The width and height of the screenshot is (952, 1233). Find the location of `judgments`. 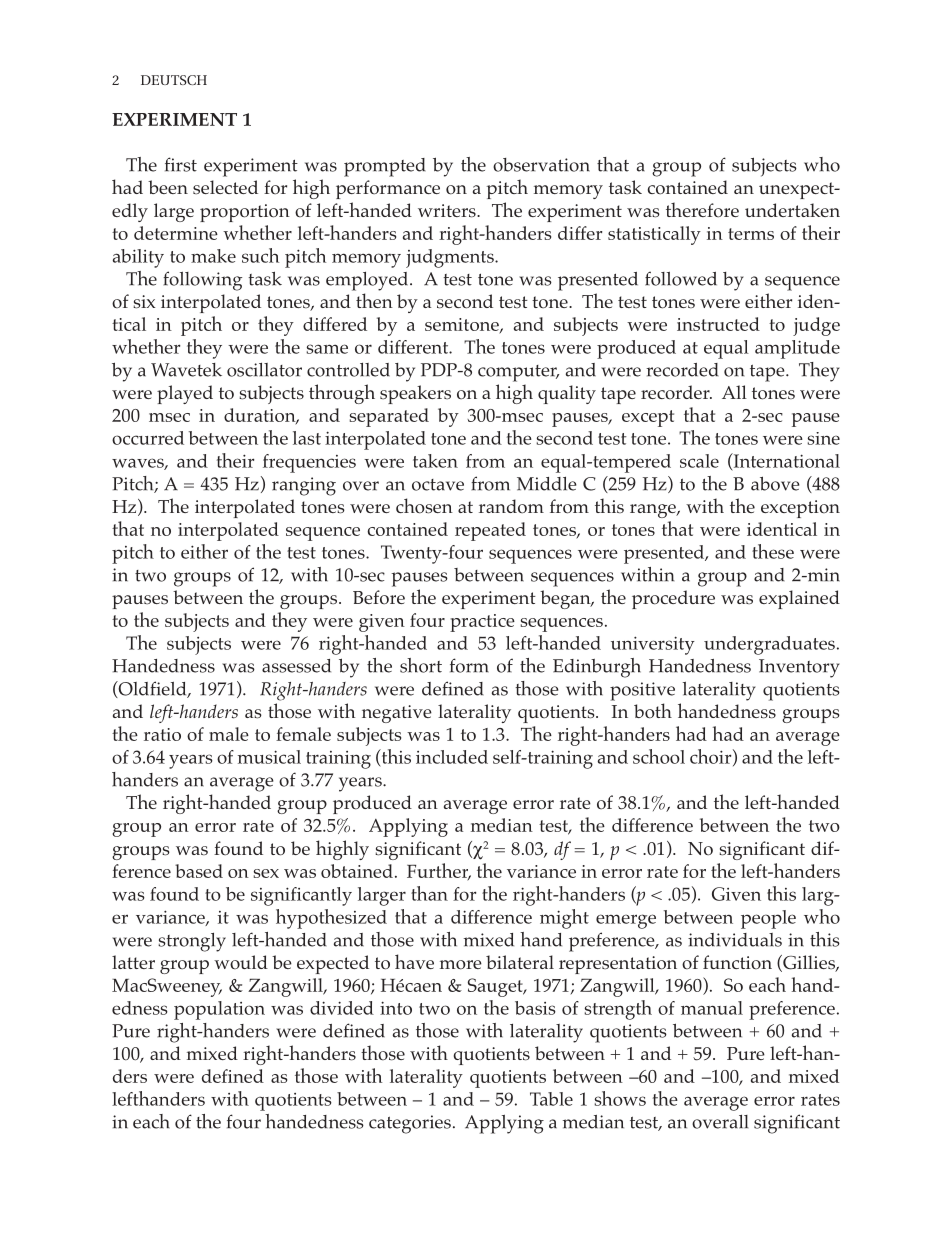

judgments is located at coordinates (451, 258).
